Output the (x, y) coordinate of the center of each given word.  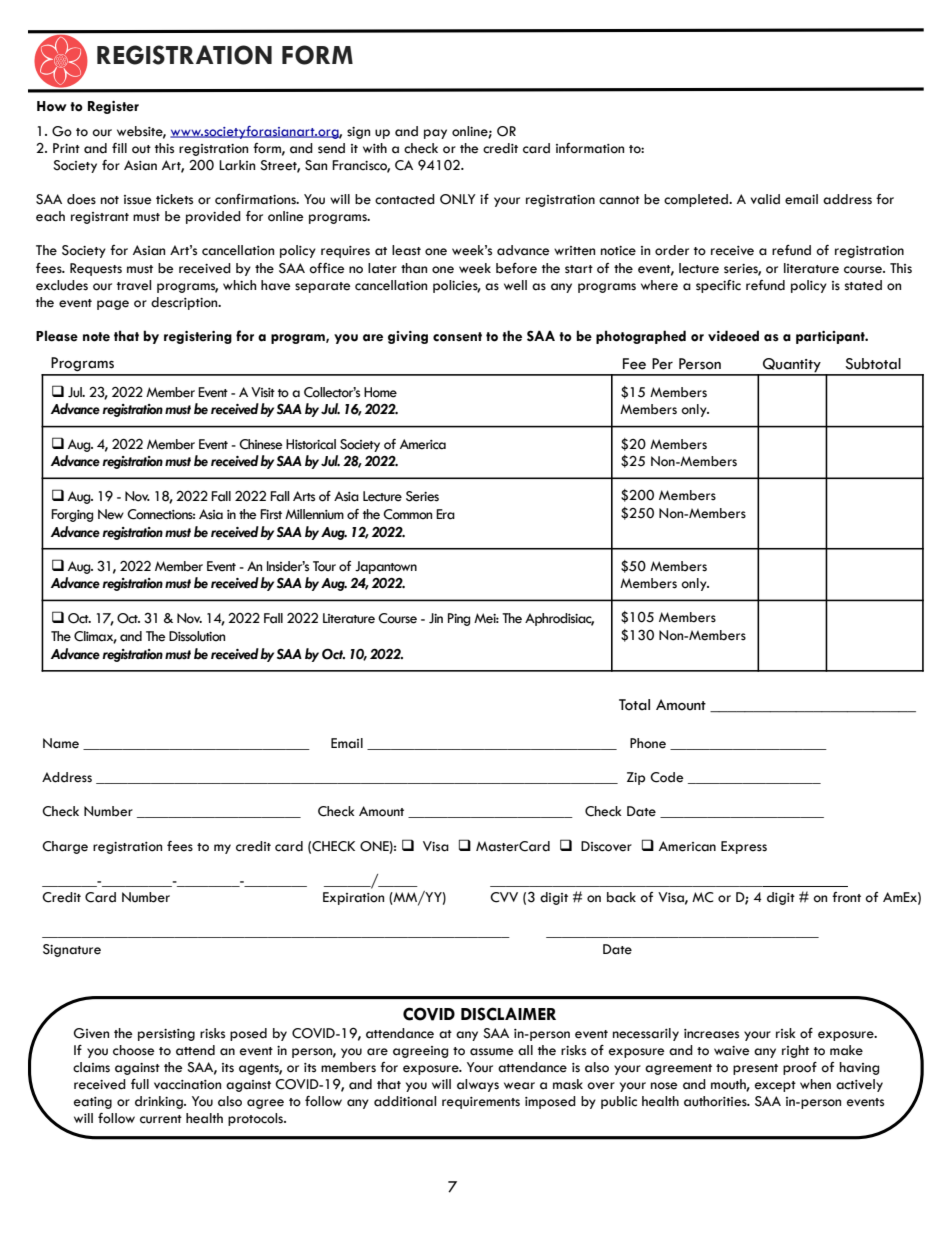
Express (744, 847)
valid (765, 199)
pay (435, 134)
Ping (459, 619)
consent (457, 337)
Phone (648, 743)
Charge (65, 847)
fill (119, 148)
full (140, 1084)
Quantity (792, 366)
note (96, 337)
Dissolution (197, 636)
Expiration (353, 898)
